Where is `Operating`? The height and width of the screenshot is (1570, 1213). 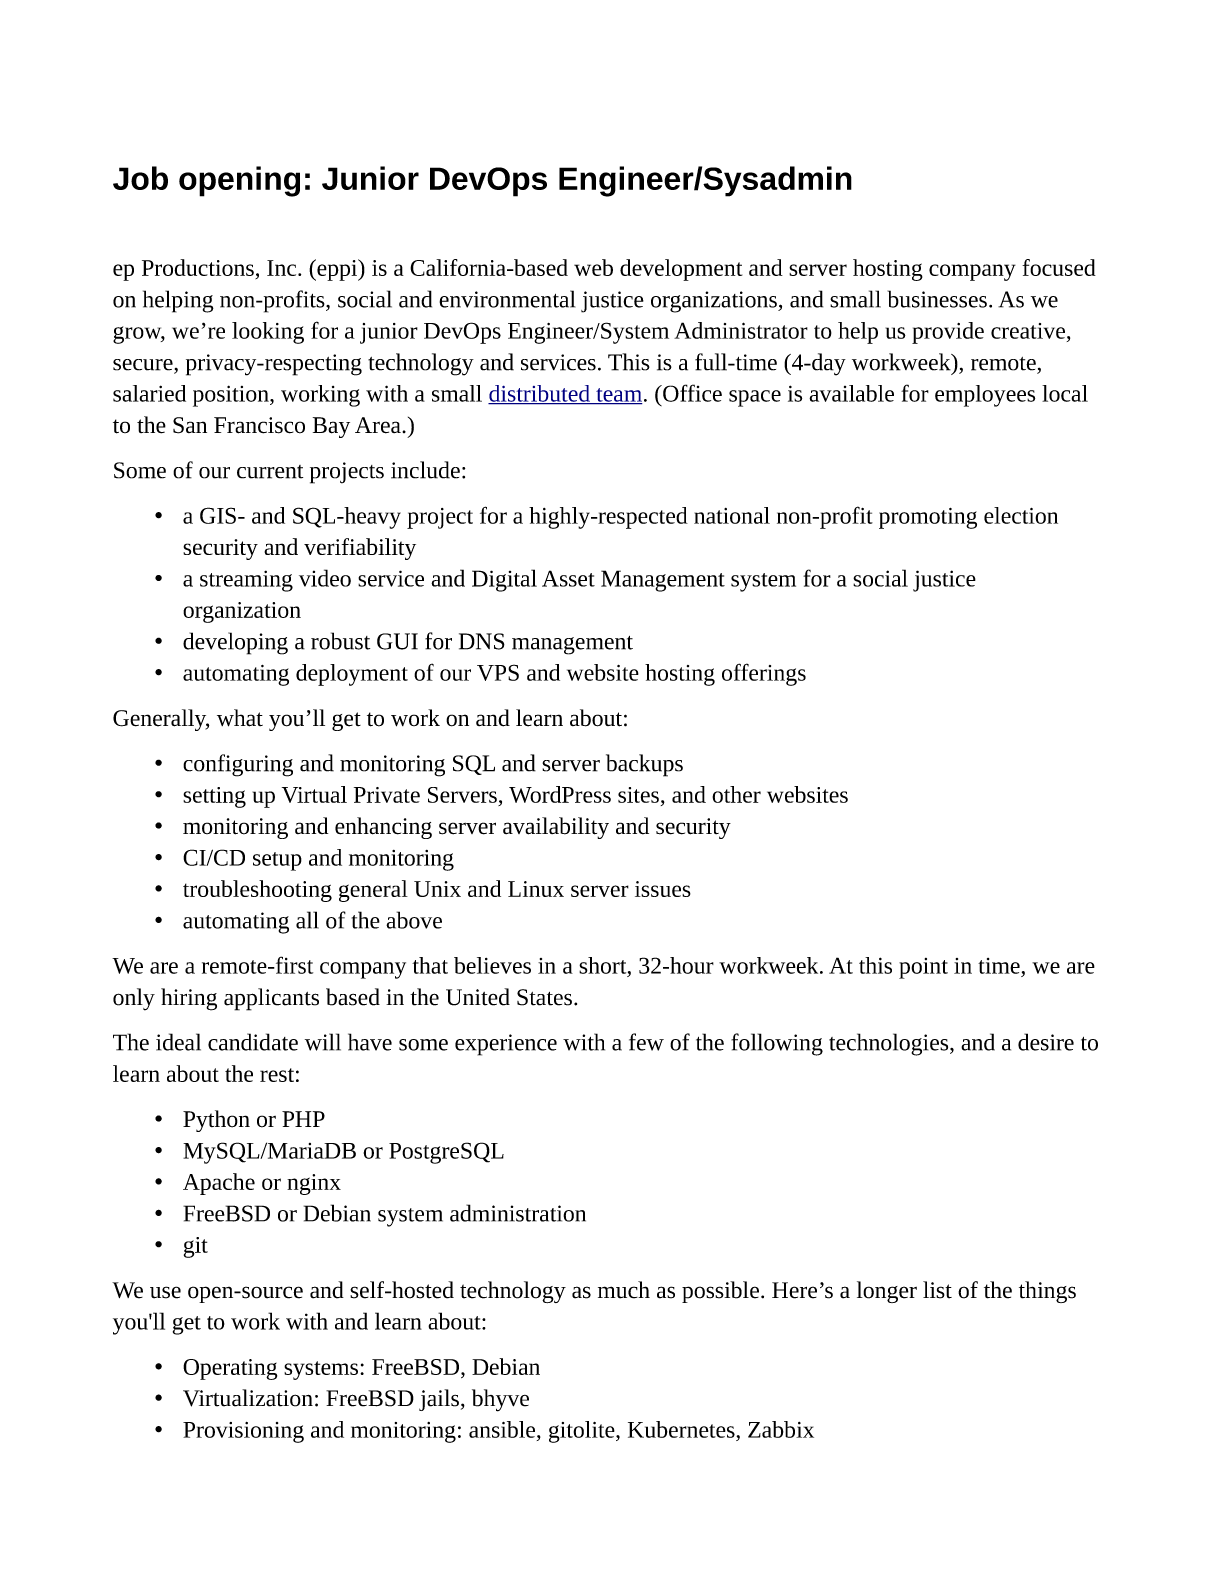 Operating is located at coordinates (230, 1369).
